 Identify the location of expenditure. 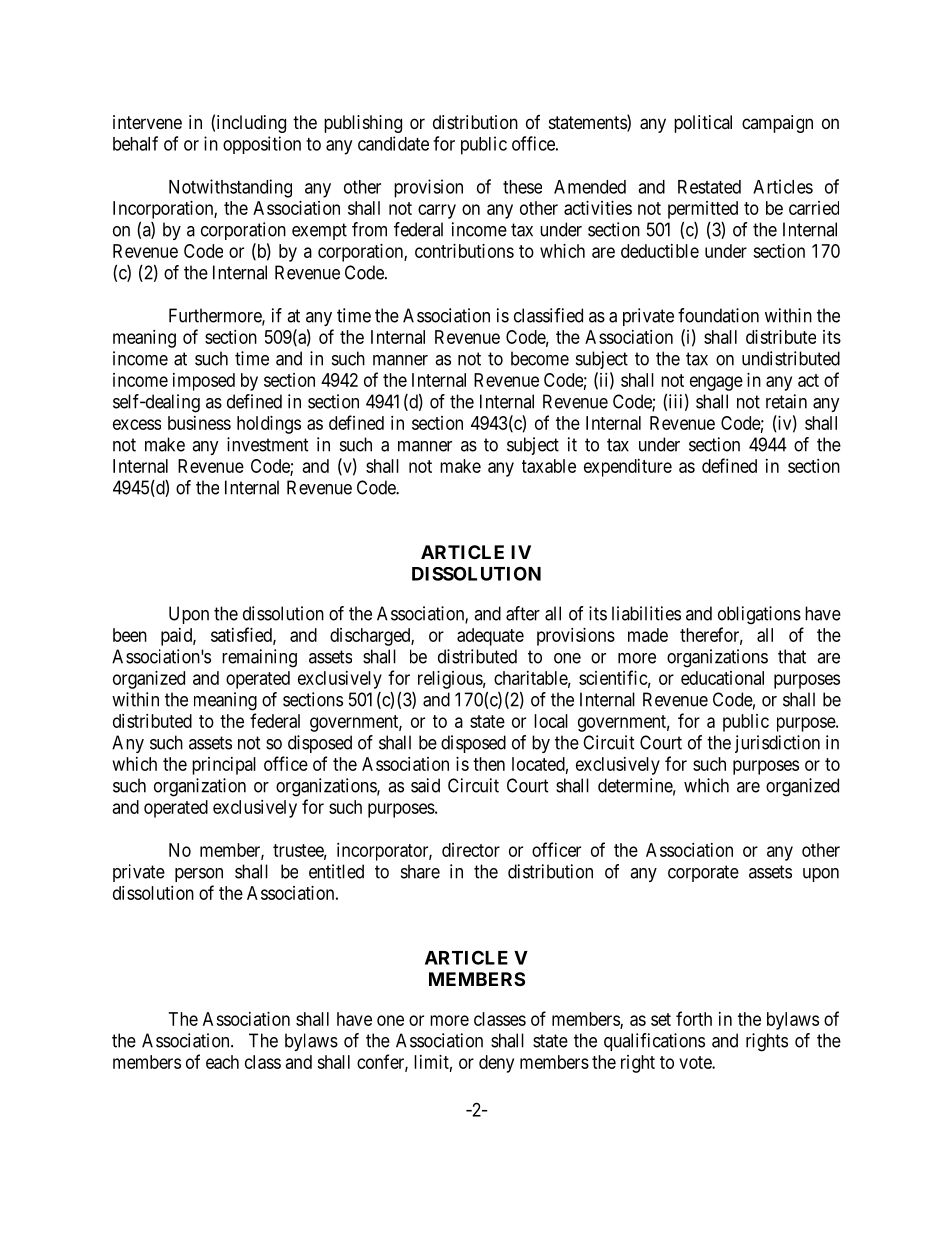
(628, 468).
